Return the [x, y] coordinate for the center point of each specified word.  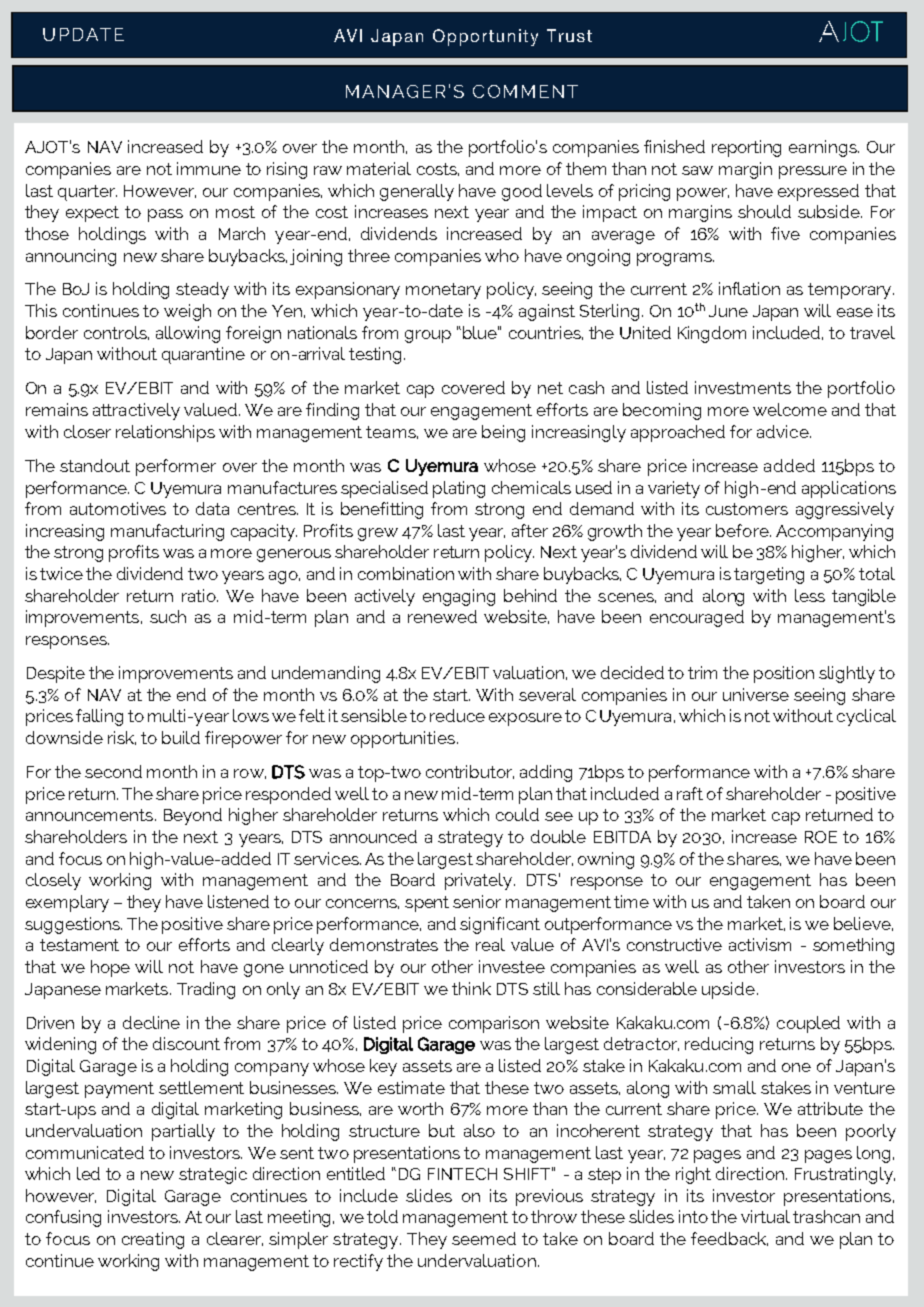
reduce [457, 715]
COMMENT [525, 91]
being [503, 433]
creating [153, 1240]
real [490, 944]
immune [209, 168]
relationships [165, 433]
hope [110, 968]
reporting [746, 148]
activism [760, 944]
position [784, 674]
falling [99, 717]
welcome [790, 409]
